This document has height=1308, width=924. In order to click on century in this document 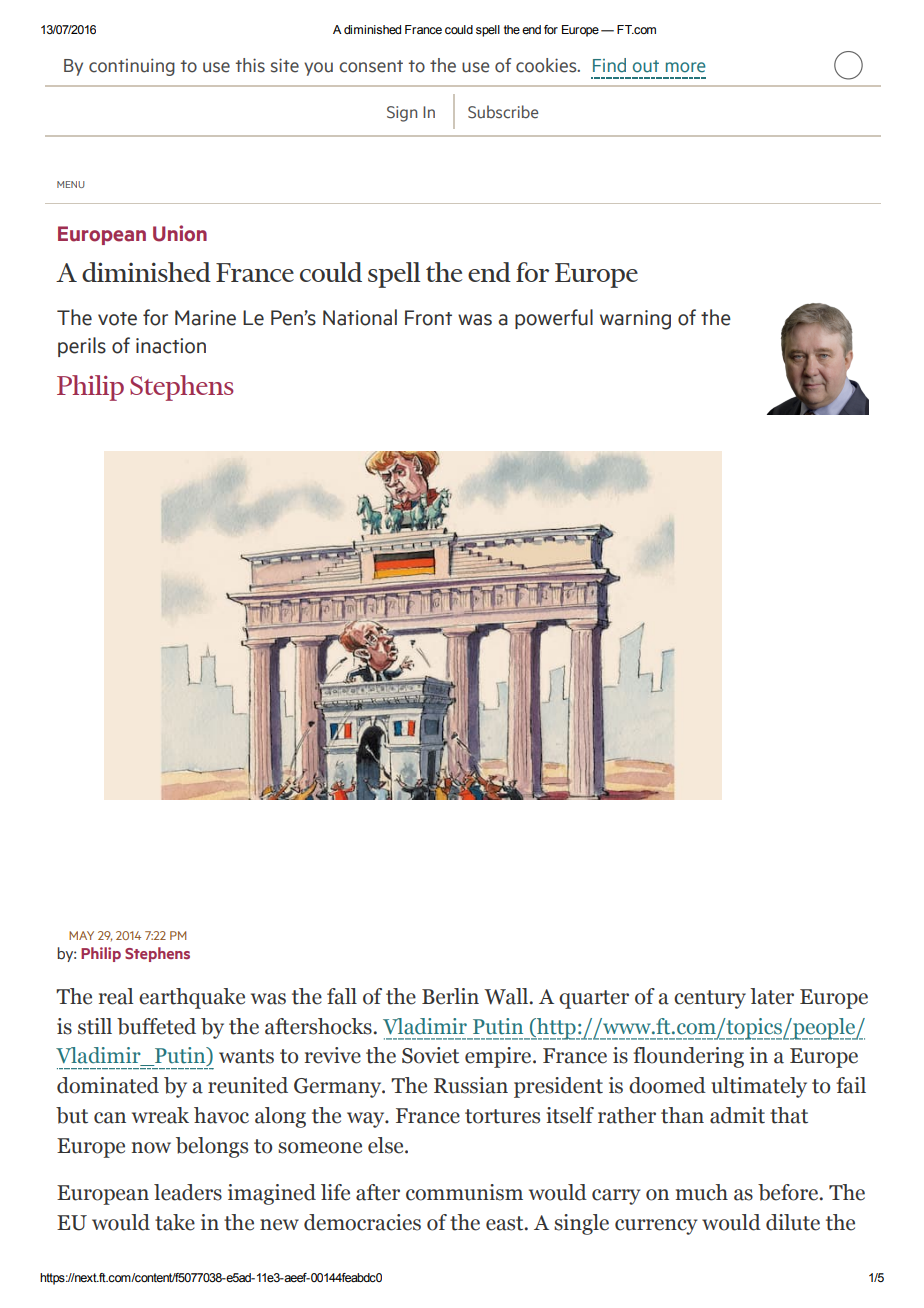, I will do `click(710, 999)`.
